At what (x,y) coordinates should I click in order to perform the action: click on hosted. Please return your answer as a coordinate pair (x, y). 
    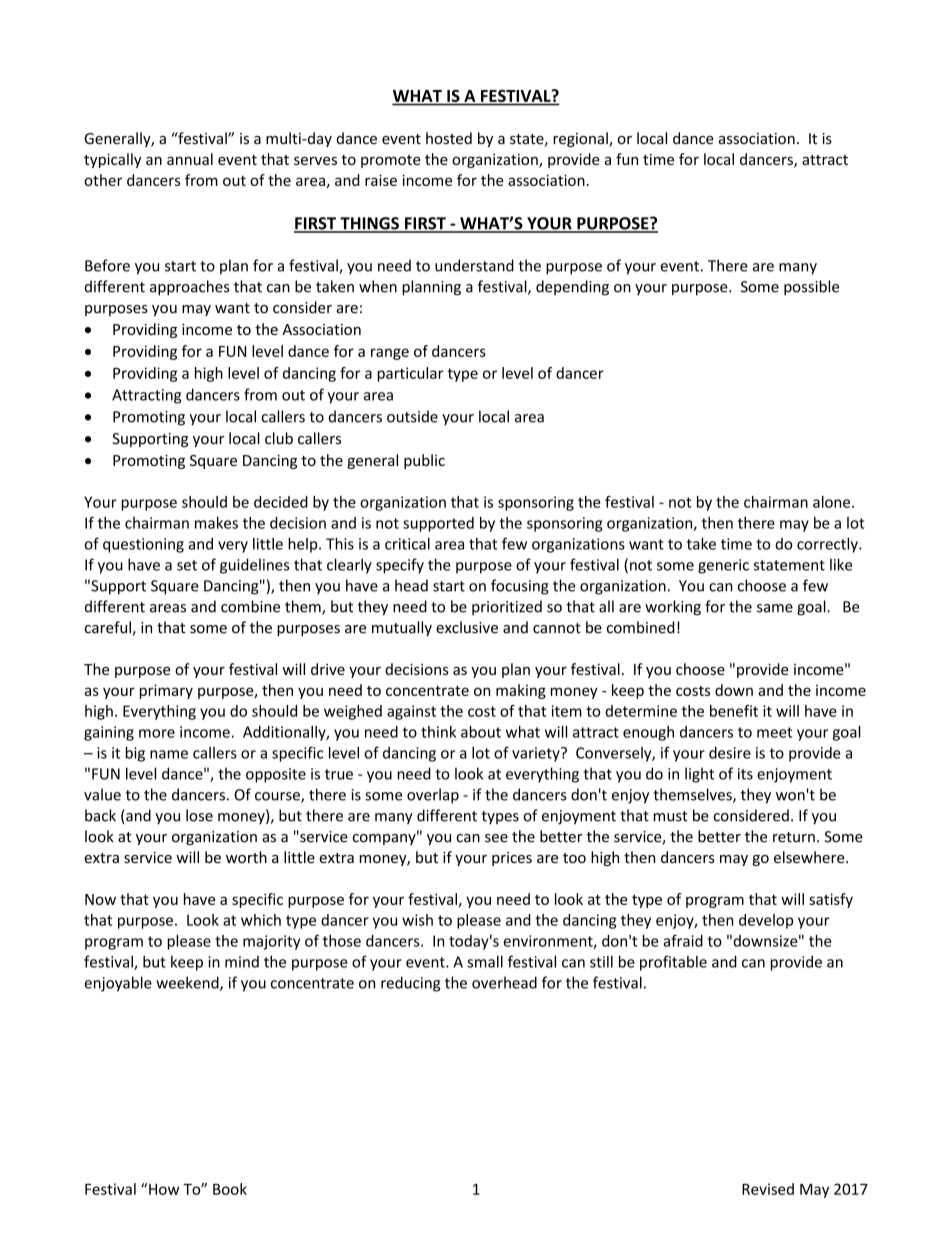
    Looking at the image, I should click on (449, 138).
